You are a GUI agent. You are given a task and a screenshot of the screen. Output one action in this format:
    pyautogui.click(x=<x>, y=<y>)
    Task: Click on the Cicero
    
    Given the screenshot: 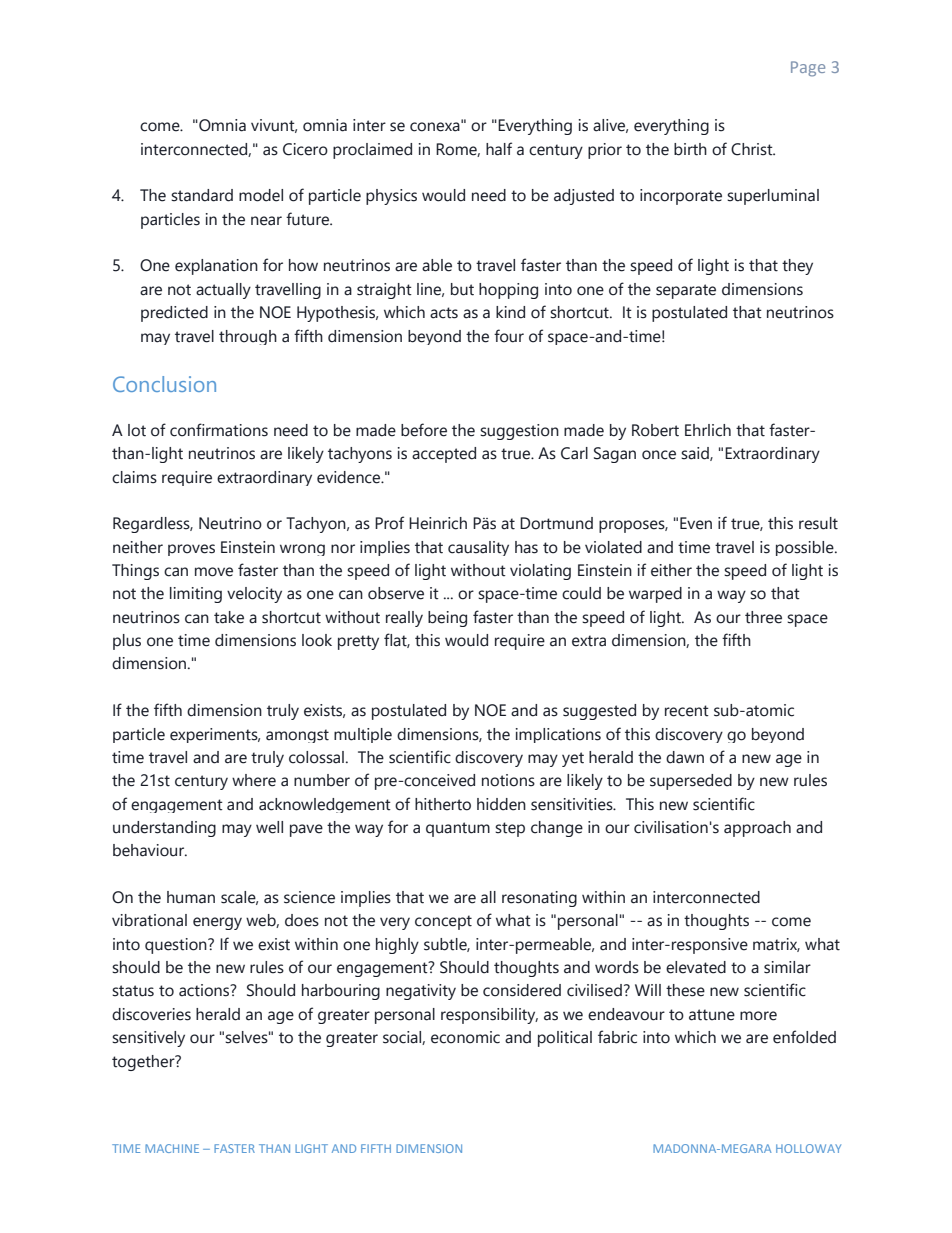 What is the action you would take?
    pyautogui.click(x=305, y=149)
